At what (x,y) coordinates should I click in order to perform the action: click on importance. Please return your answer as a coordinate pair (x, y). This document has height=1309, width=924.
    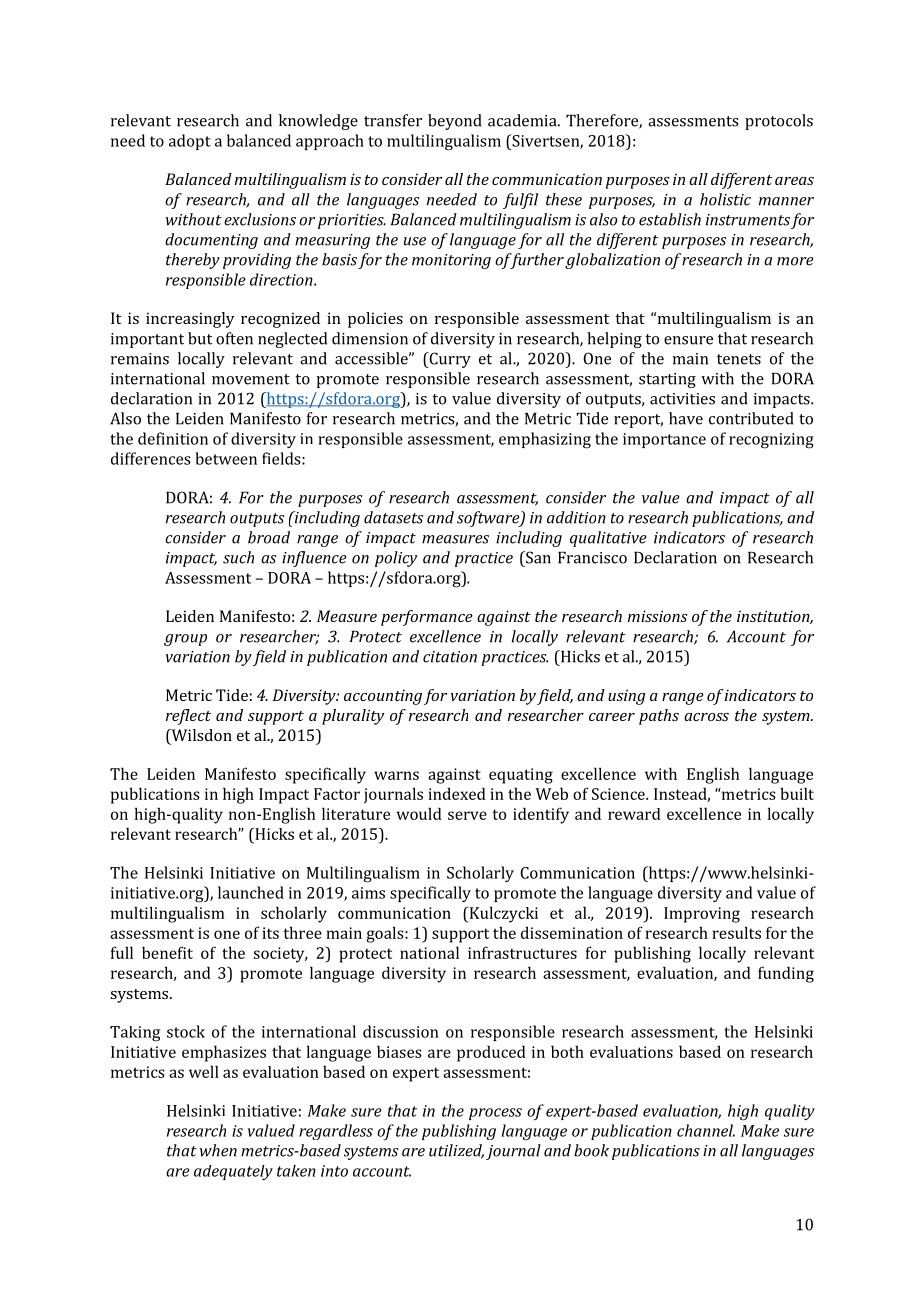
    Looking at the image, I should click on (664, 440).
